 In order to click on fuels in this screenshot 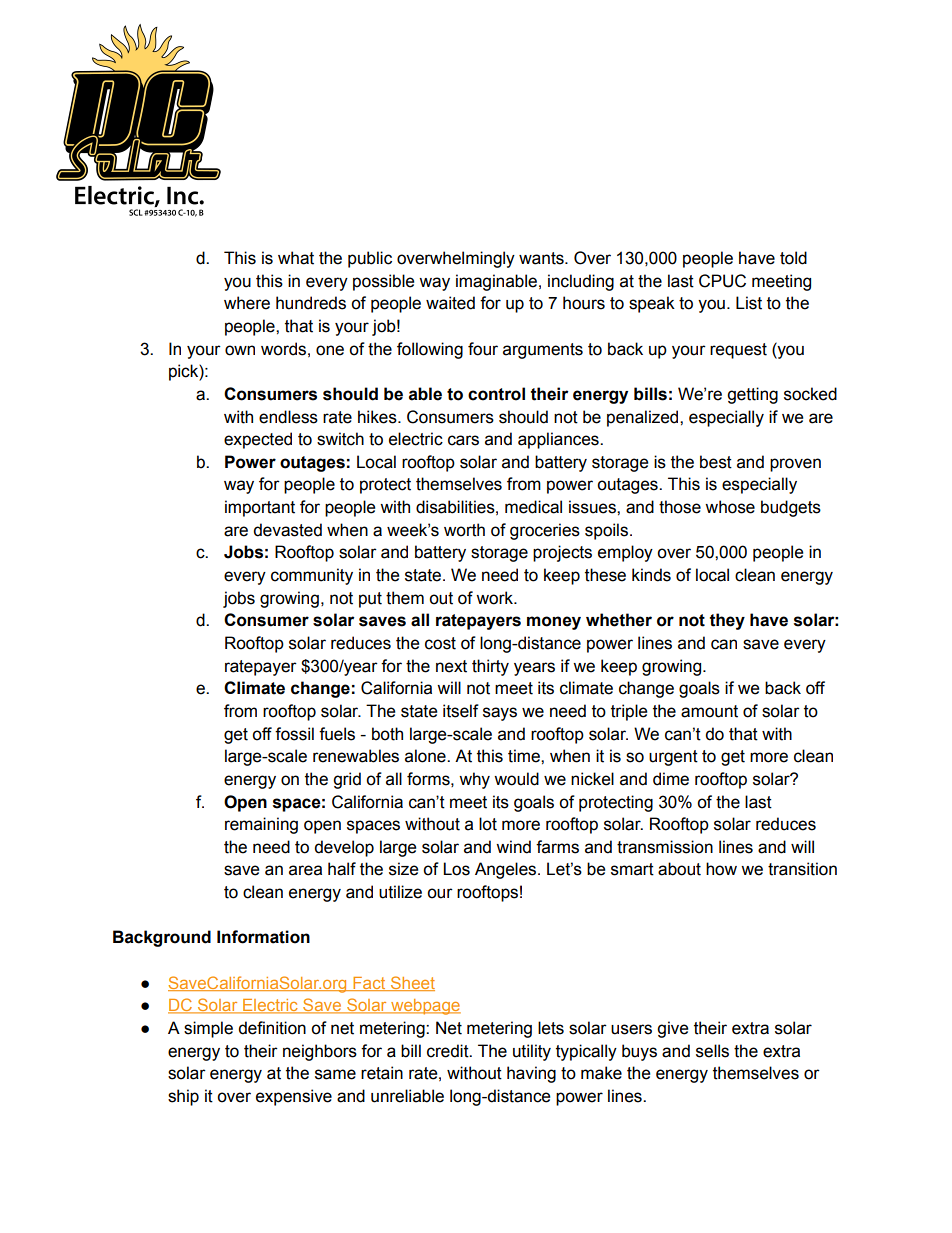, I will do `click(337, 734)`.
